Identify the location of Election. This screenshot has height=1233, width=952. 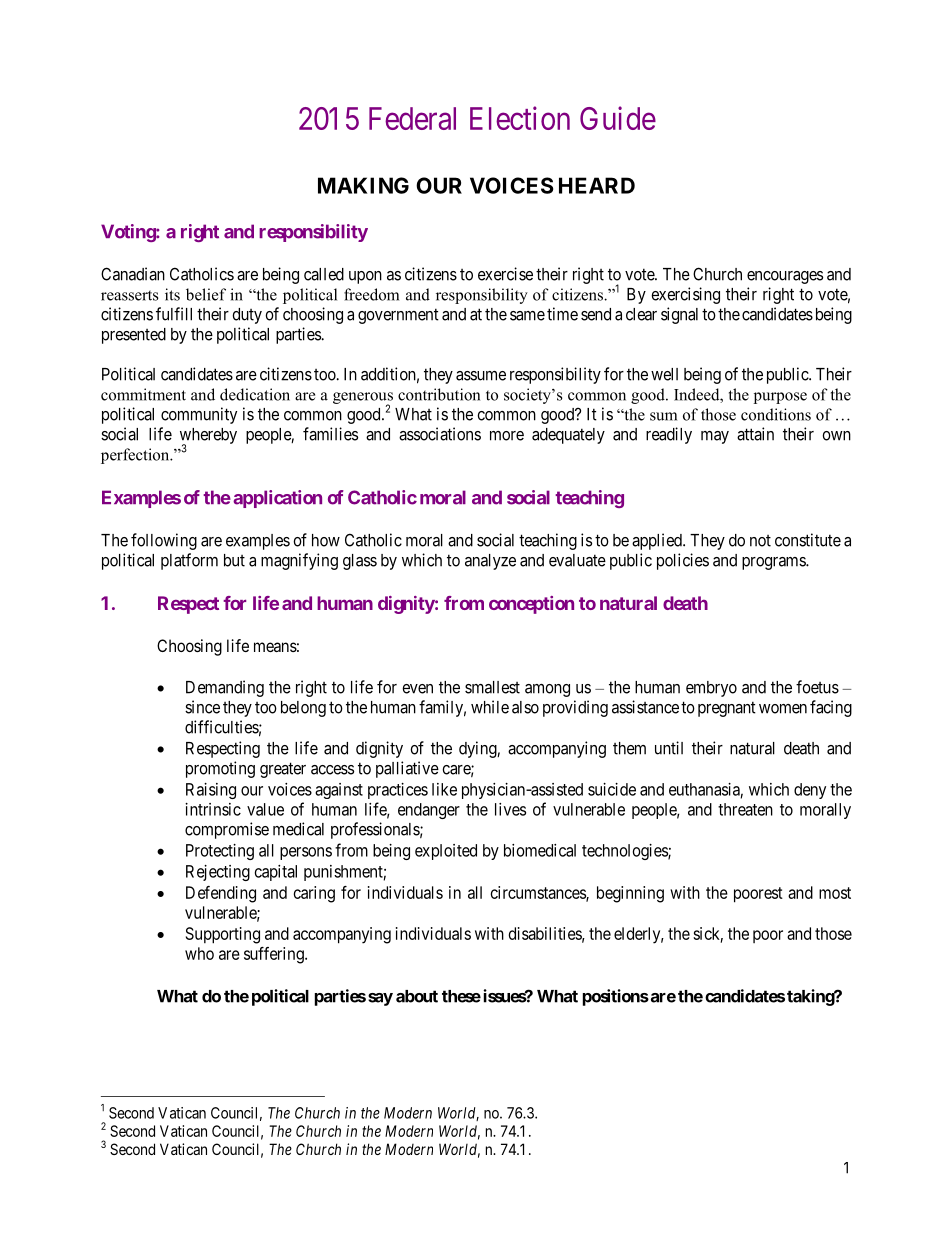
(520, 118).
